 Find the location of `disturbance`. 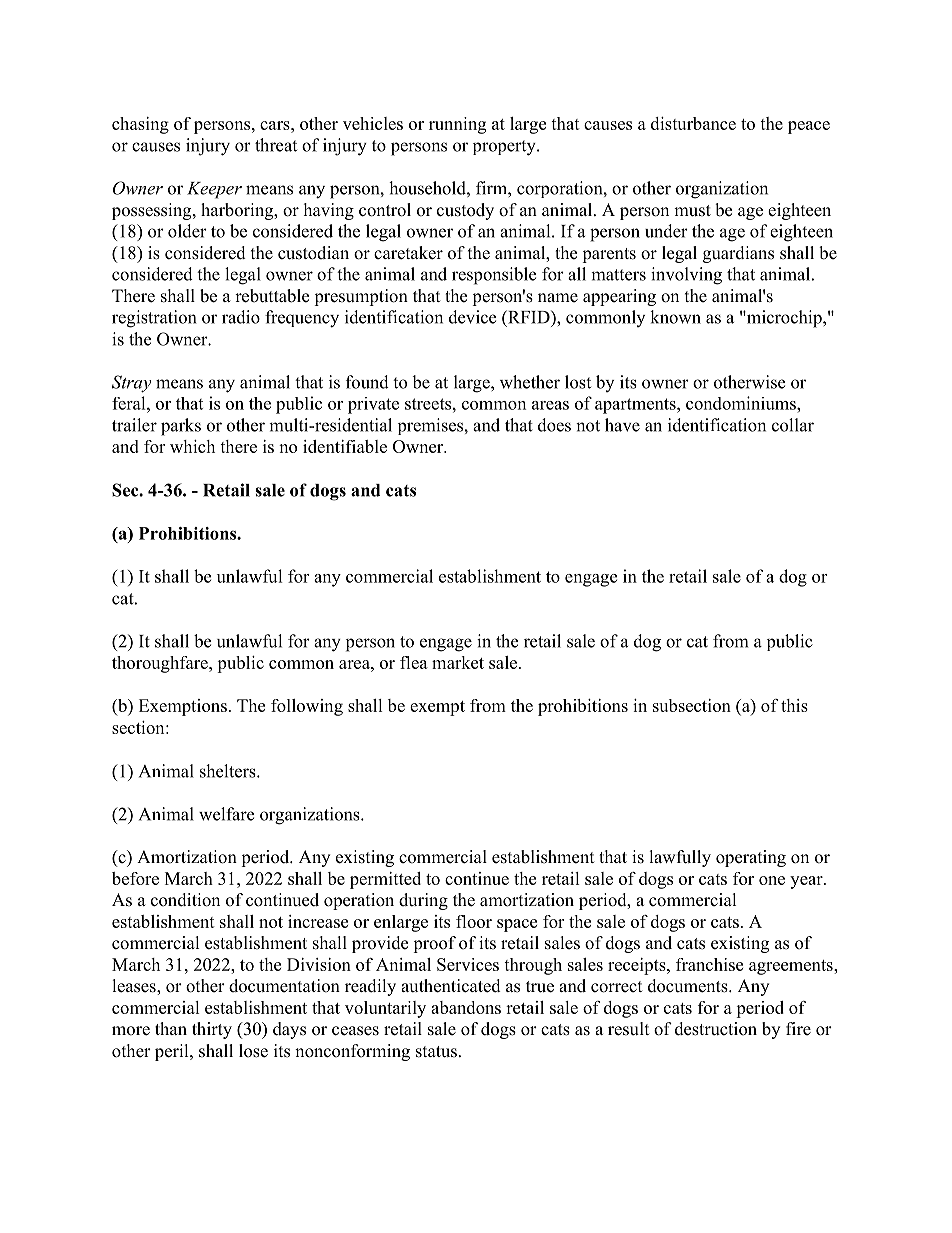

disturbance is located at coordinates (693, 123).
